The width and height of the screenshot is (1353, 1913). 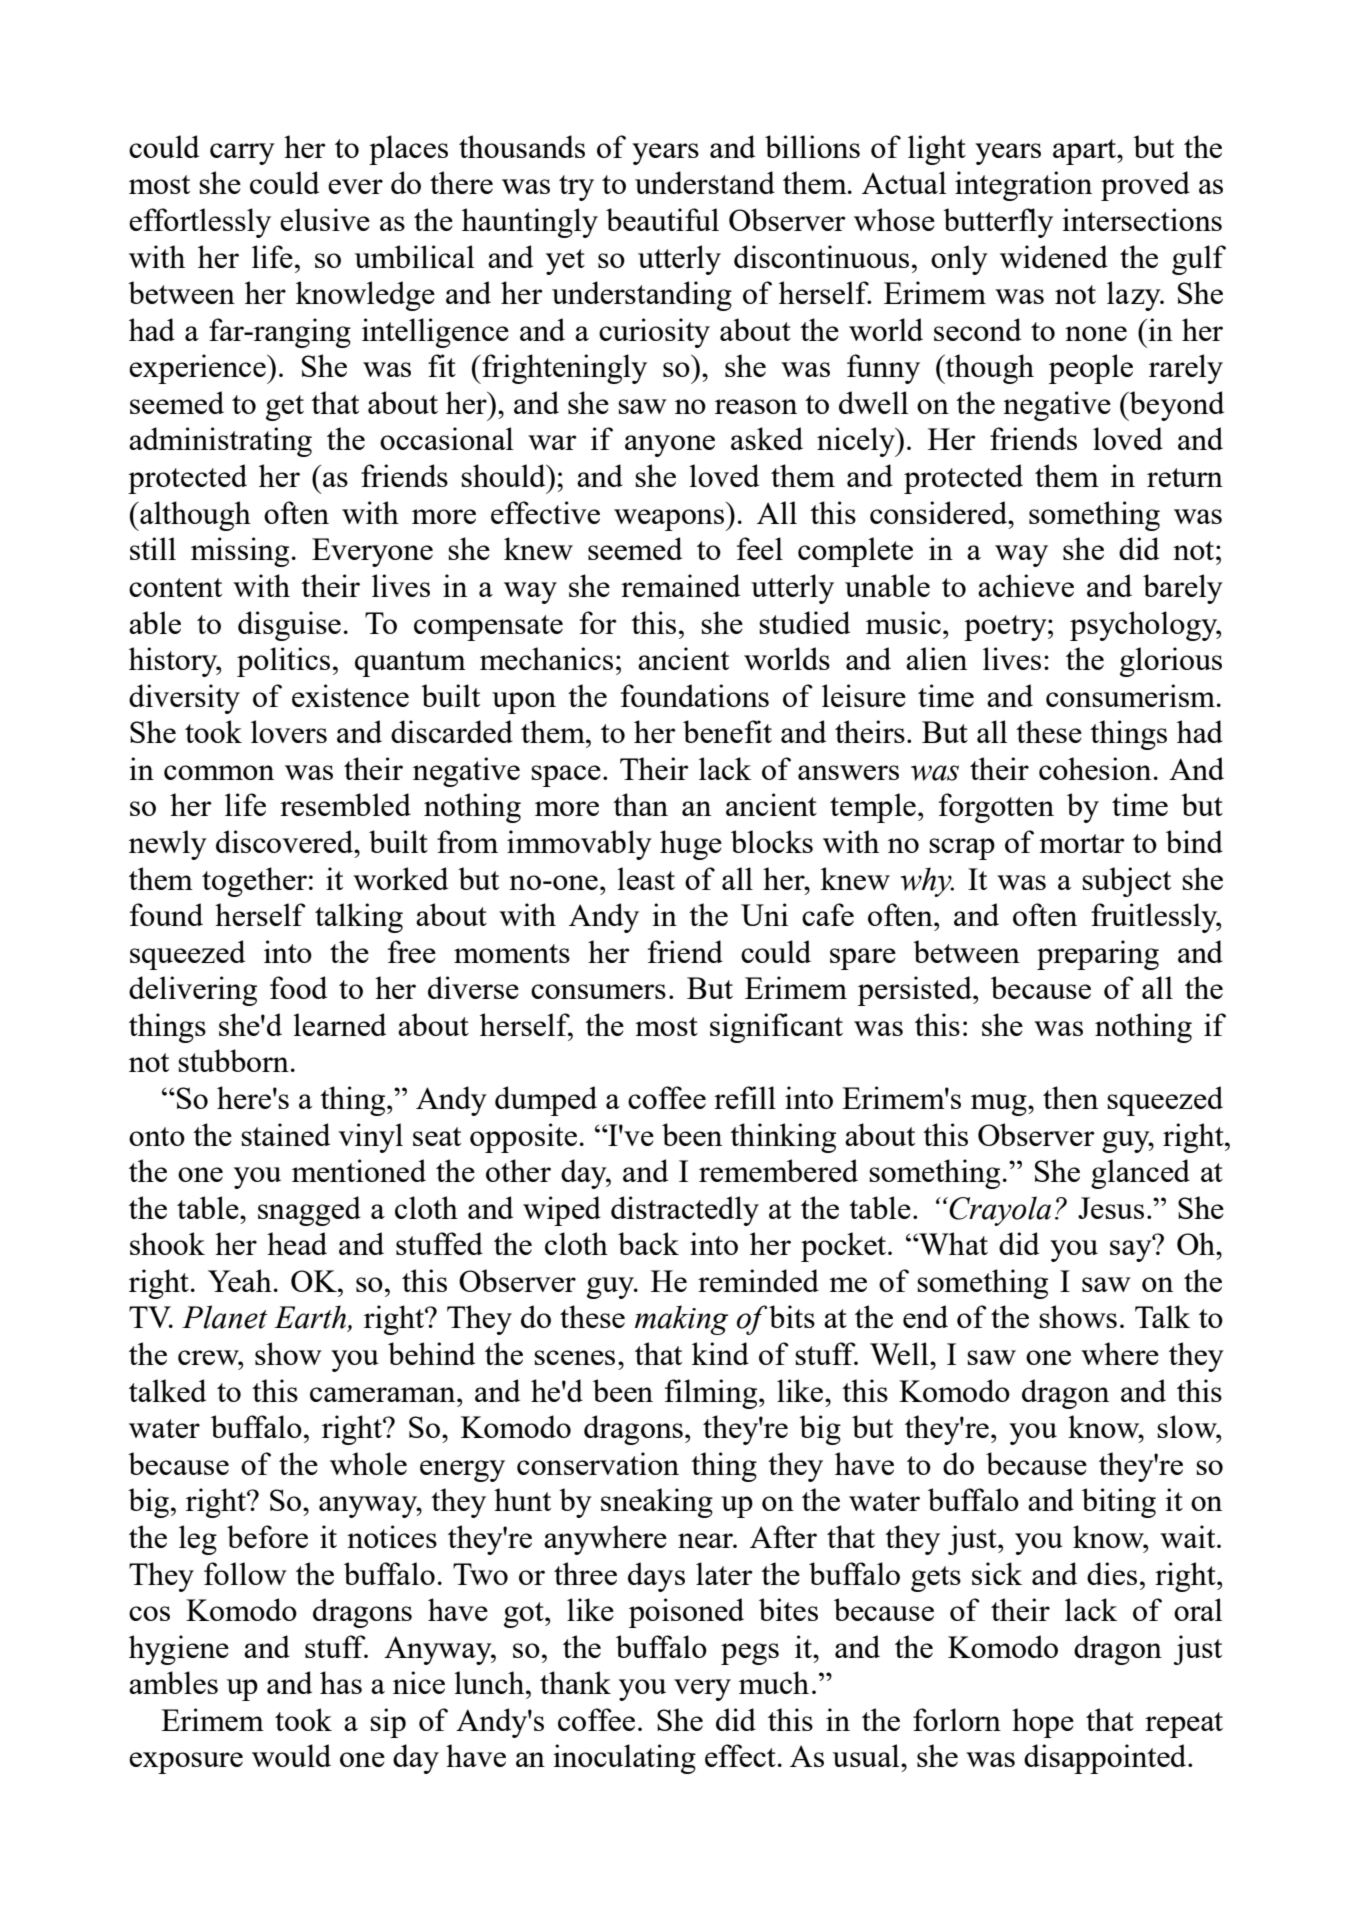 What do you see at coordinates (680, 585) in the screenshot?
I see `remained` at bounding box center [680, 585].
